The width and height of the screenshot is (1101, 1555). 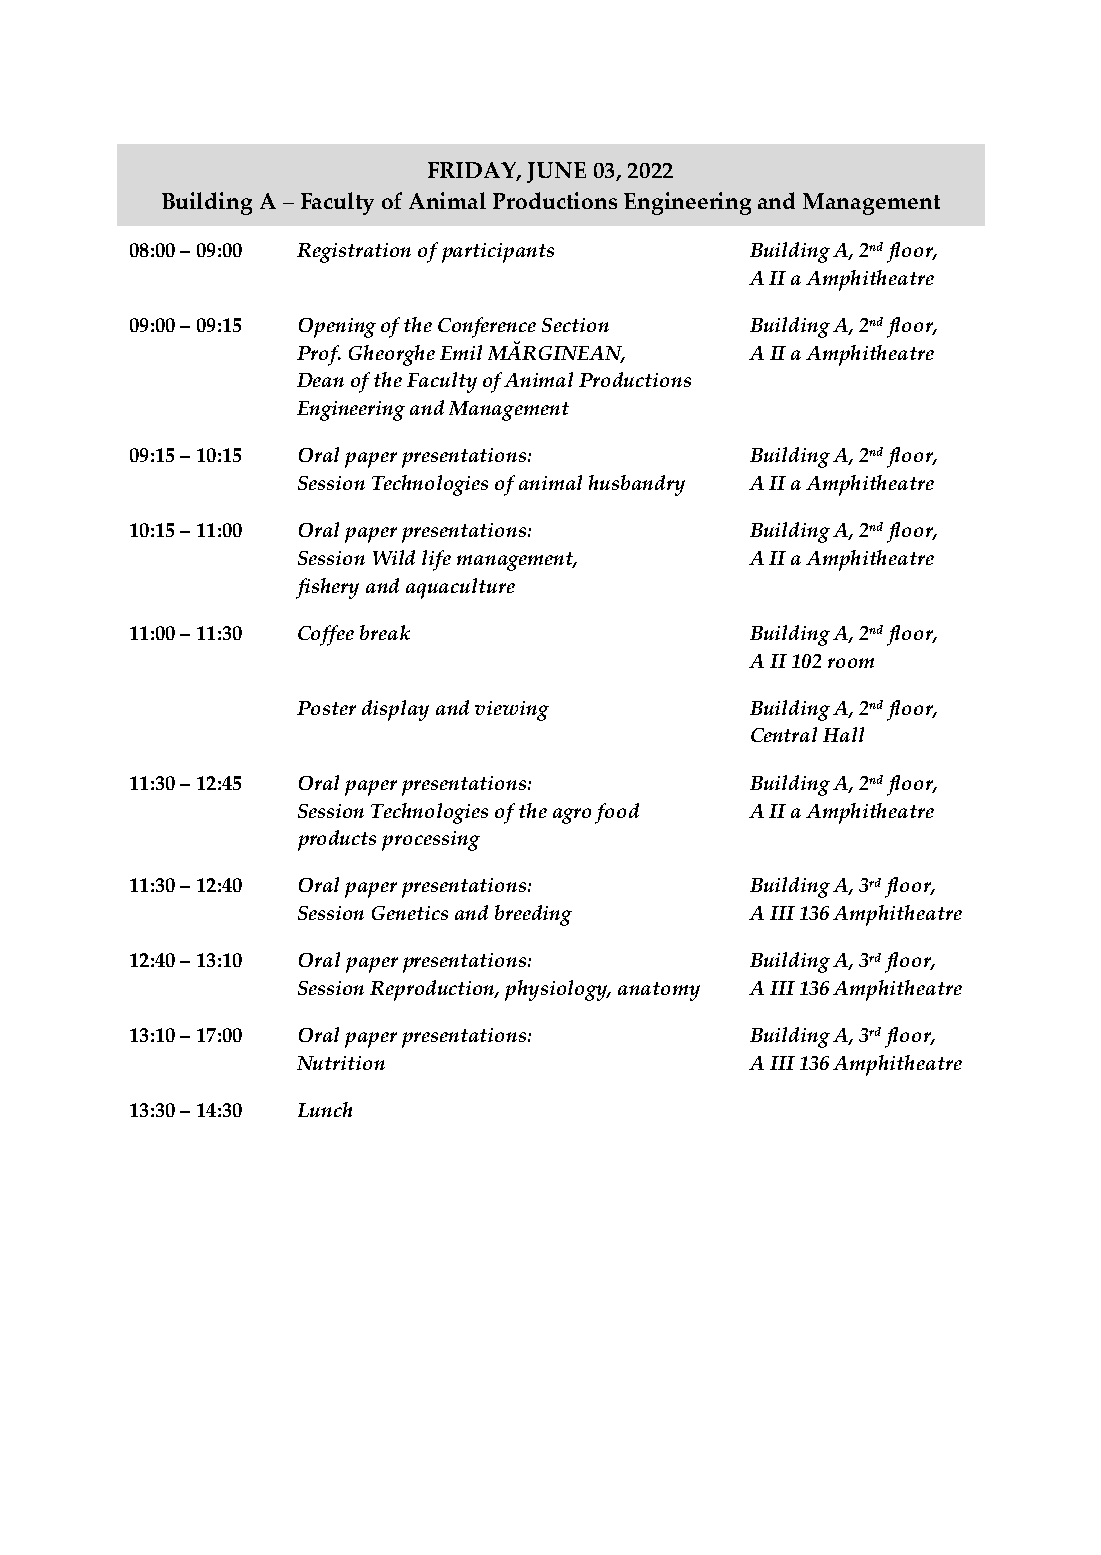 What do you see at coordinates (637, 485) in the screenshot?
I see `husbandry` at bounding box center [637, 485].
